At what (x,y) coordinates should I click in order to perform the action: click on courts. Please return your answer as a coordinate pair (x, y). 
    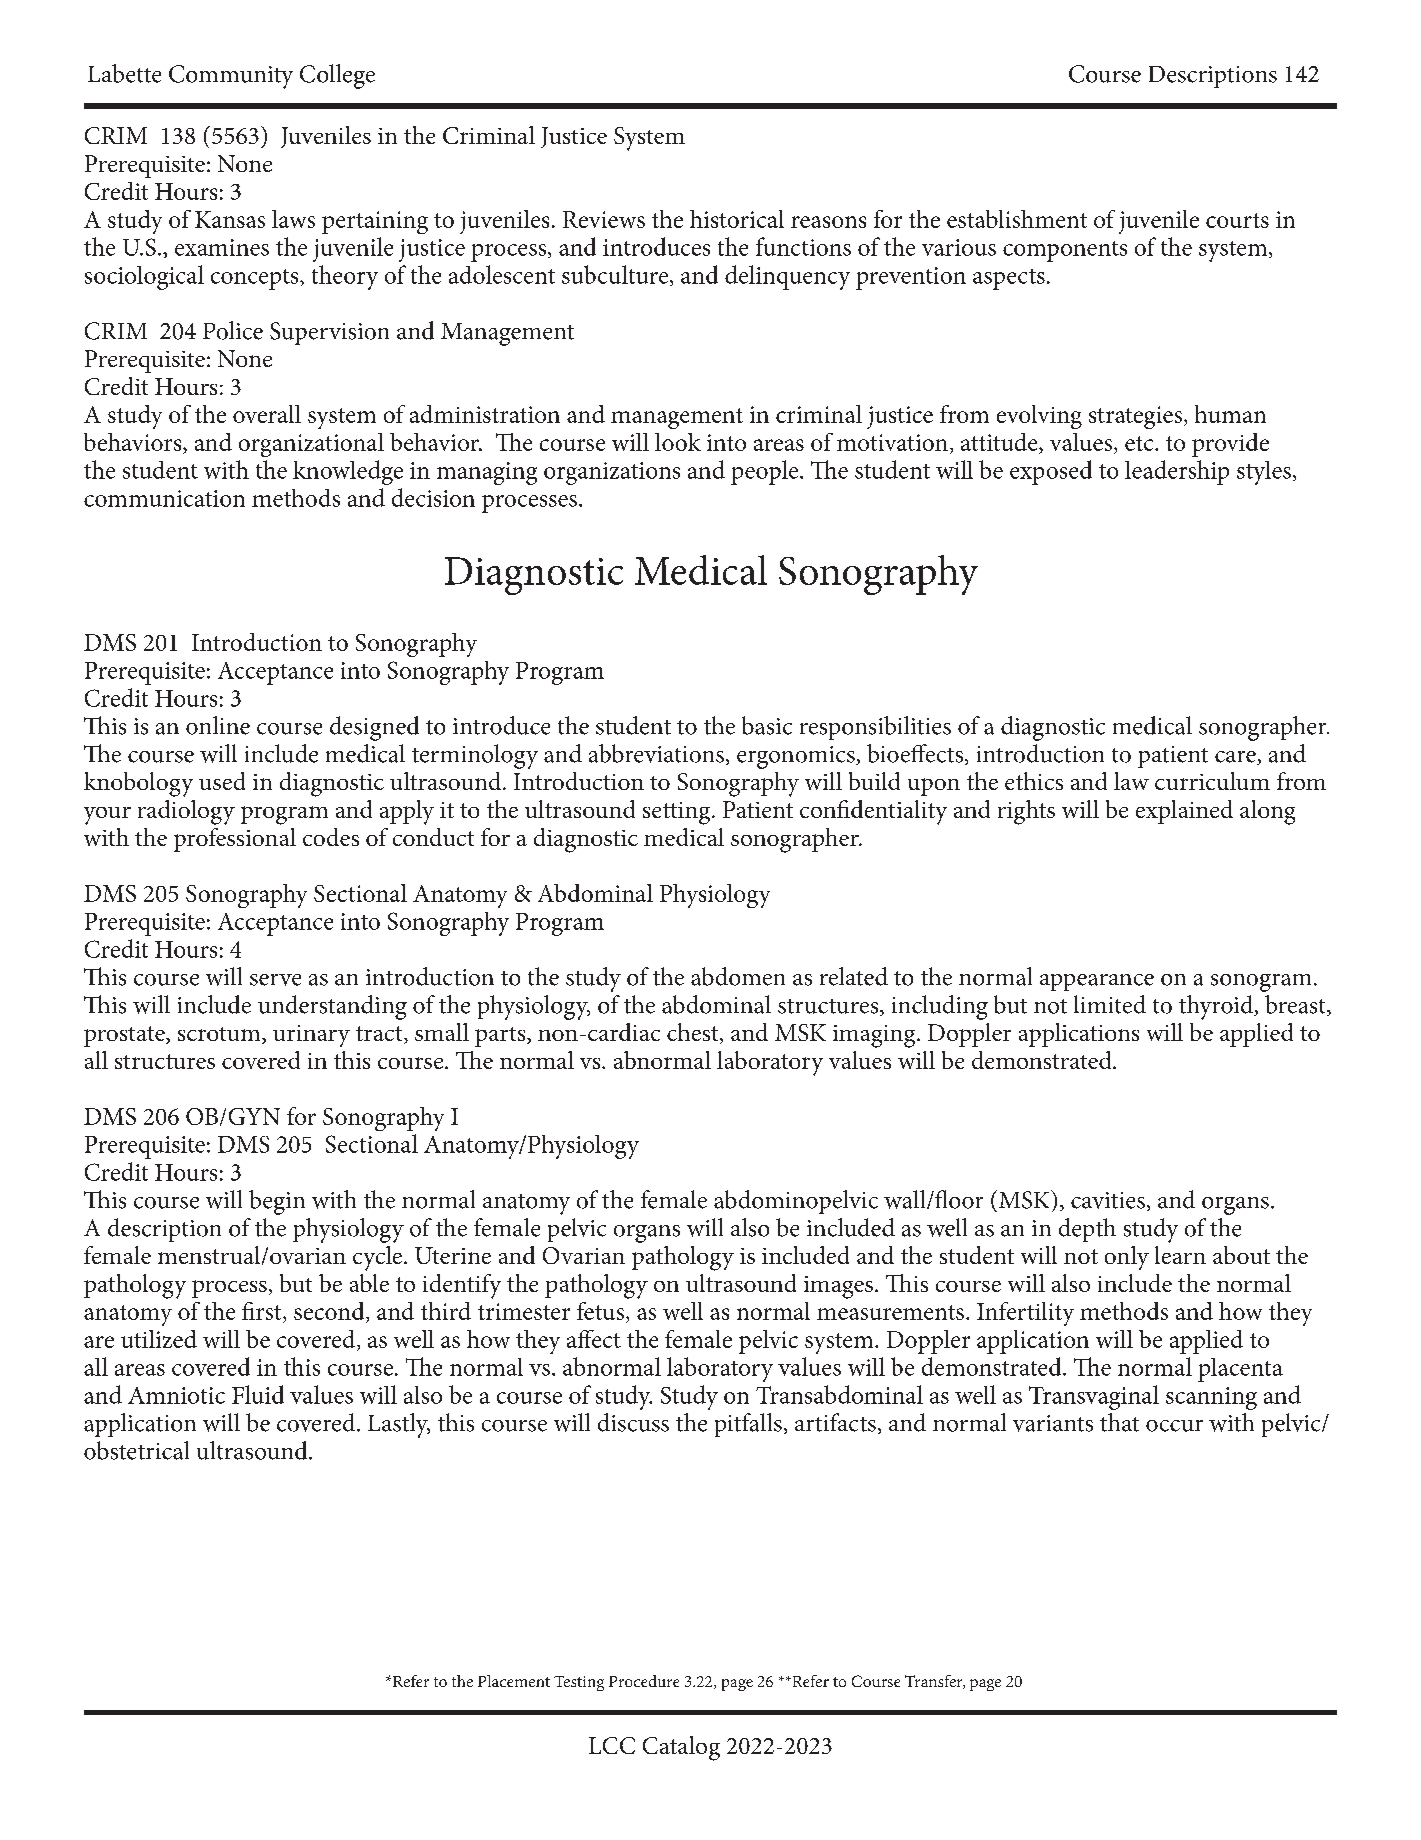
    Looking at the image, I should click on (1237, 220).
